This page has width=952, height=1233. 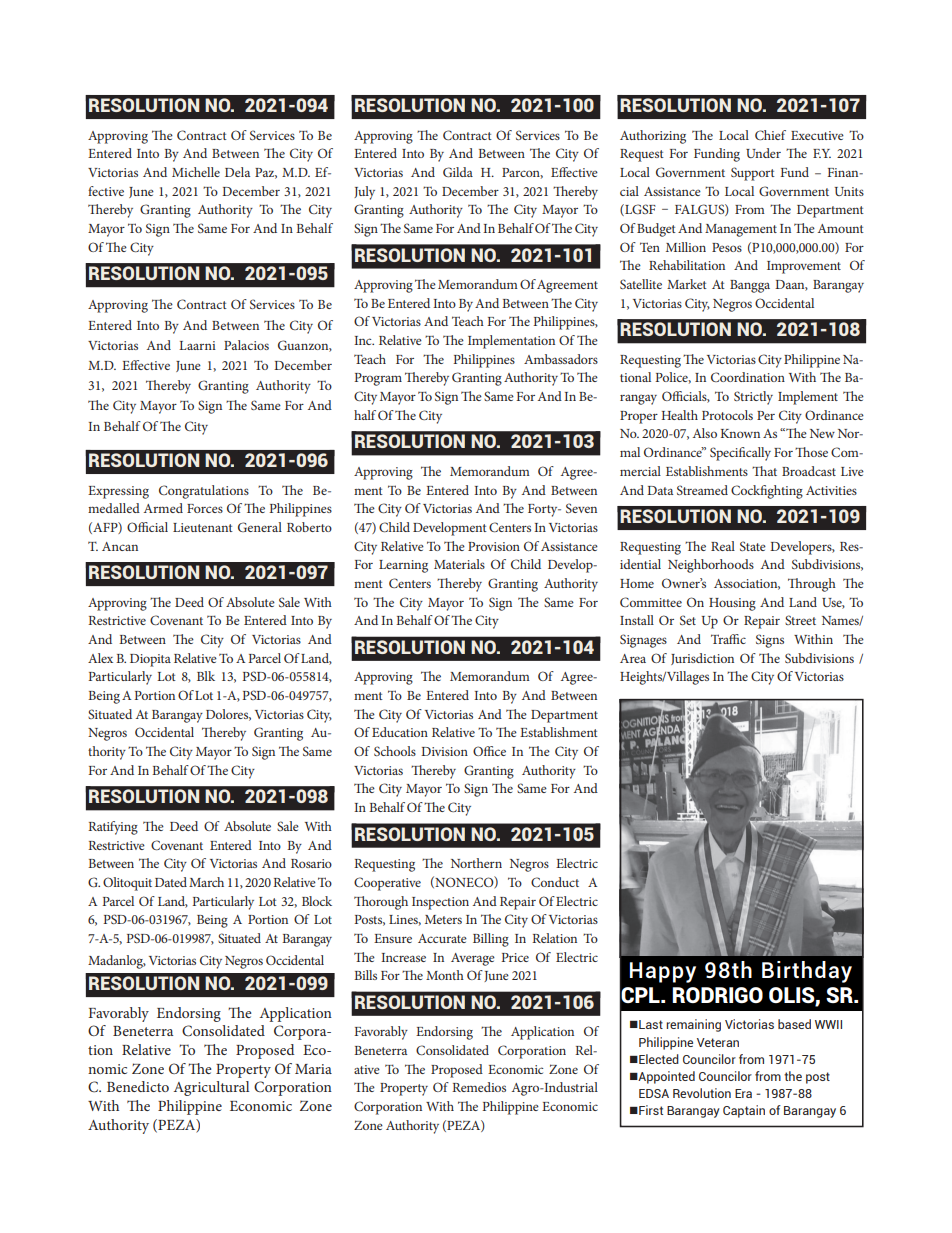 What do you see at coordinates (489, 751) in the page?
I see `Office` at bounding box center [489, 751].
